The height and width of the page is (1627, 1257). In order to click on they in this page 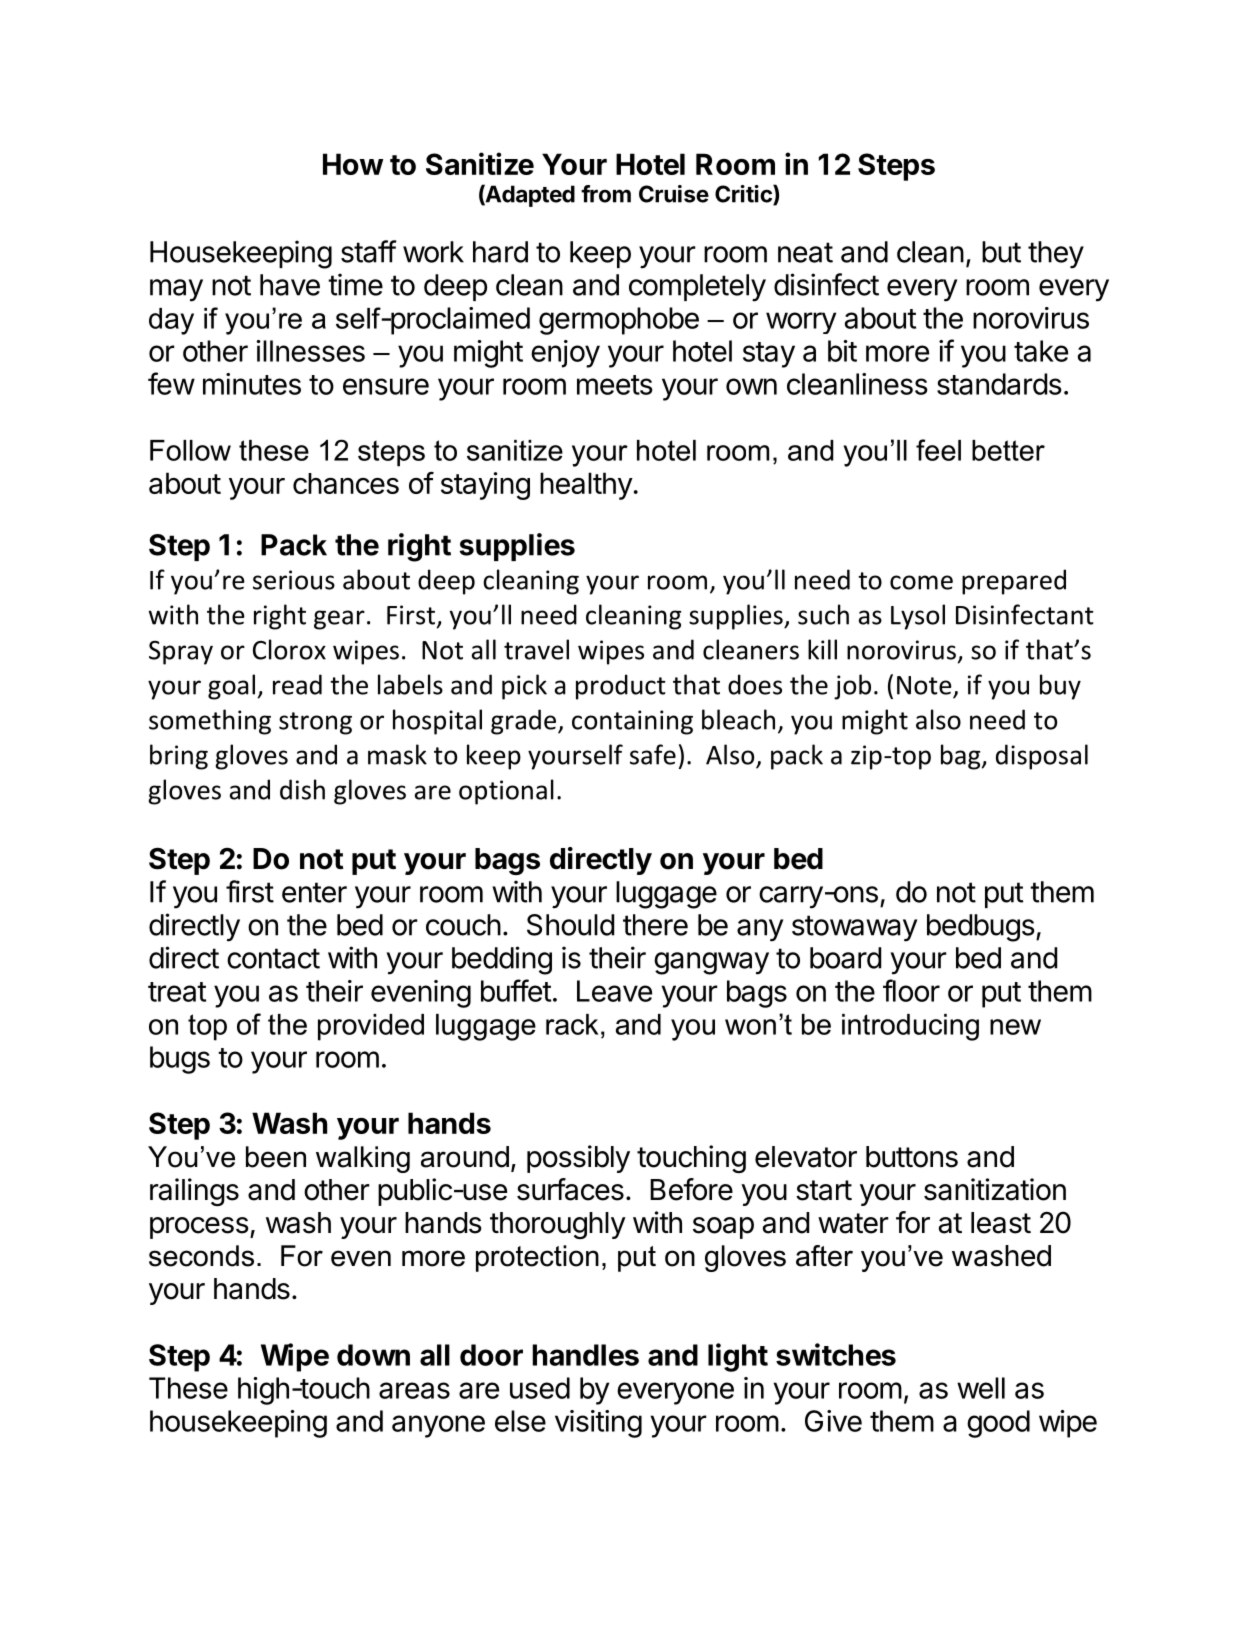, I will do `click(1056, 255)`.
